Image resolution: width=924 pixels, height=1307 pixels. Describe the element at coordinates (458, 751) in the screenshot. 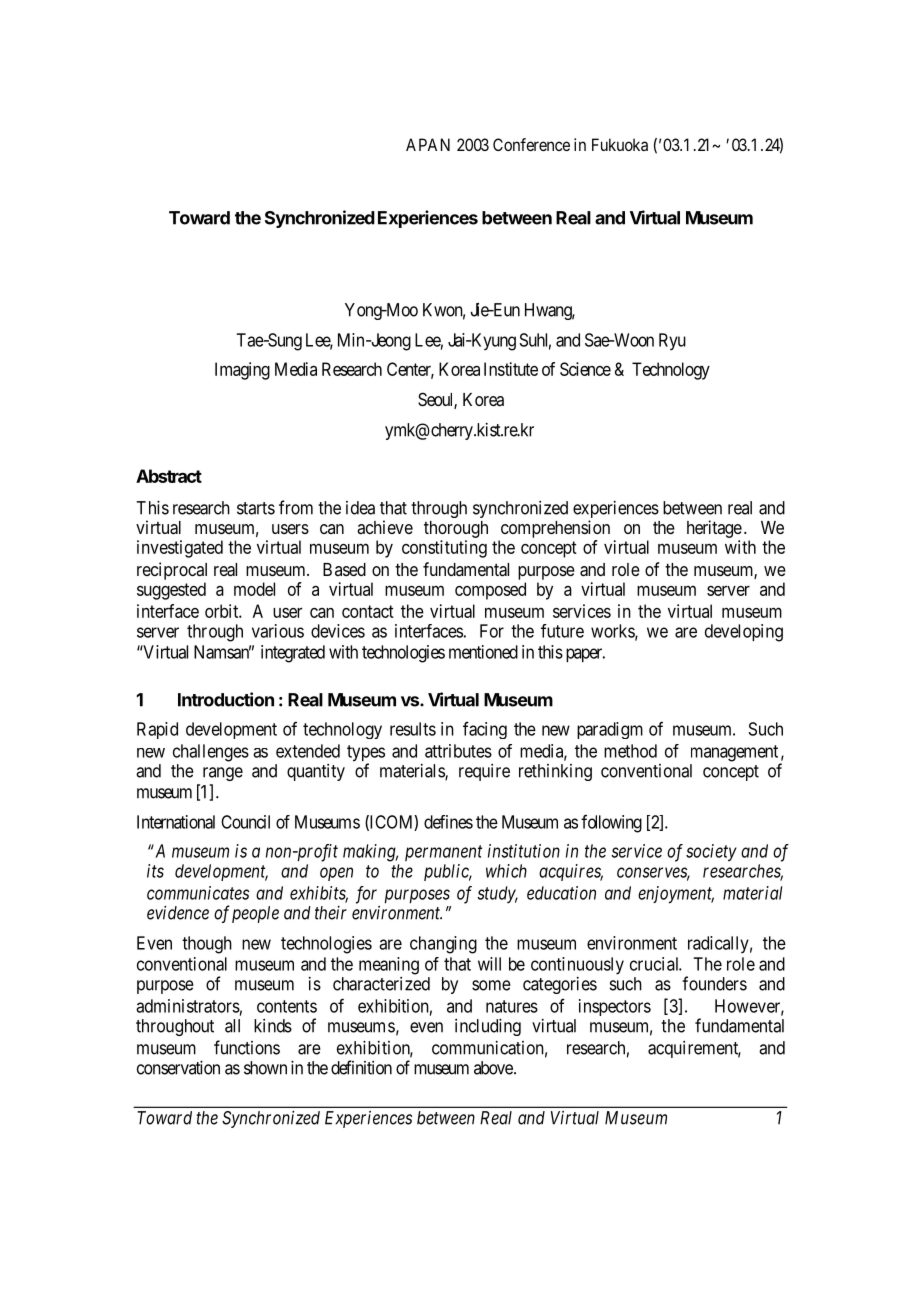

I see `attributes` at that location.
